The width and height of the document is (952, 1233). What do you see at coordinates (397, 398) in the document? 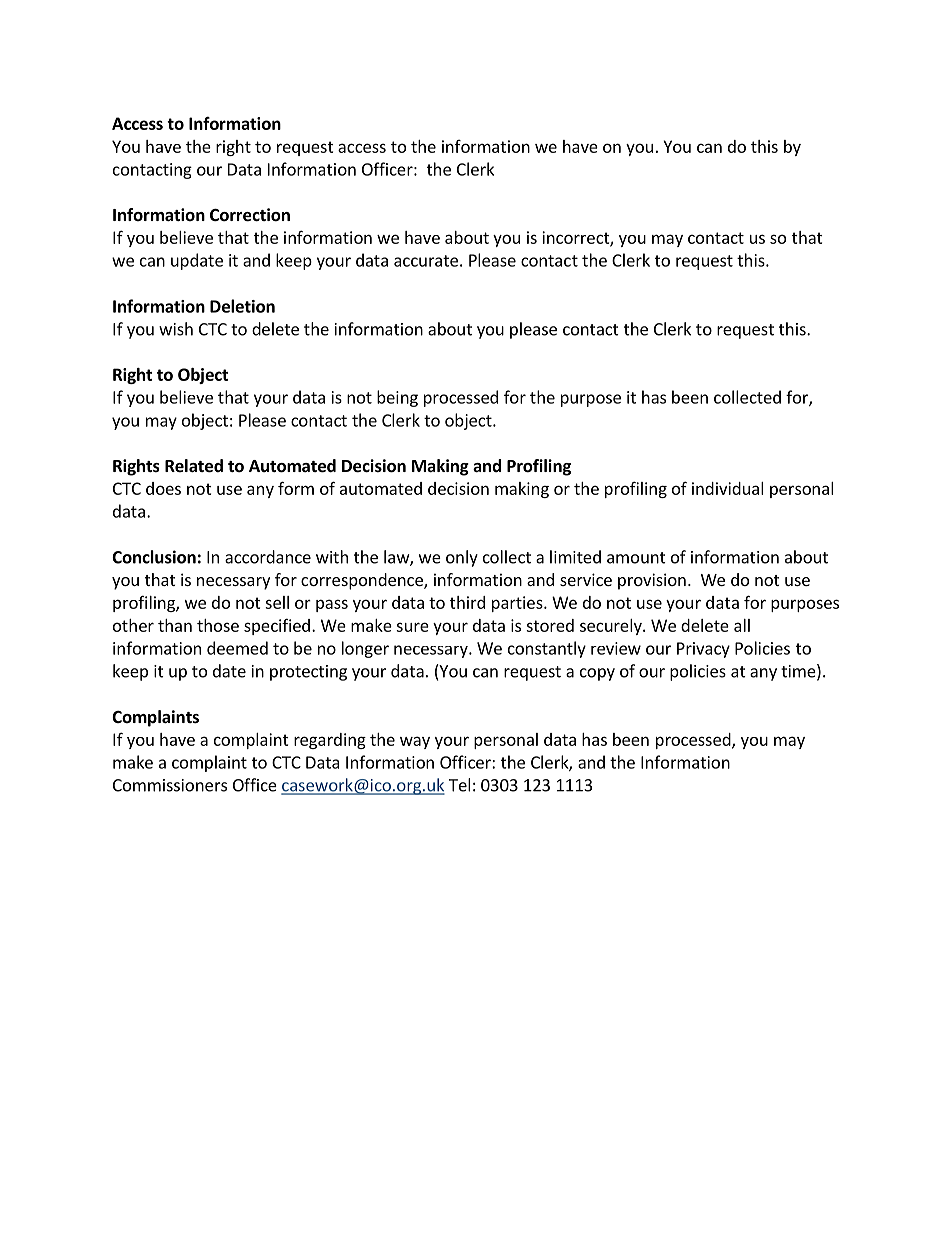
I see `being` at bounding box center [397, 398].
